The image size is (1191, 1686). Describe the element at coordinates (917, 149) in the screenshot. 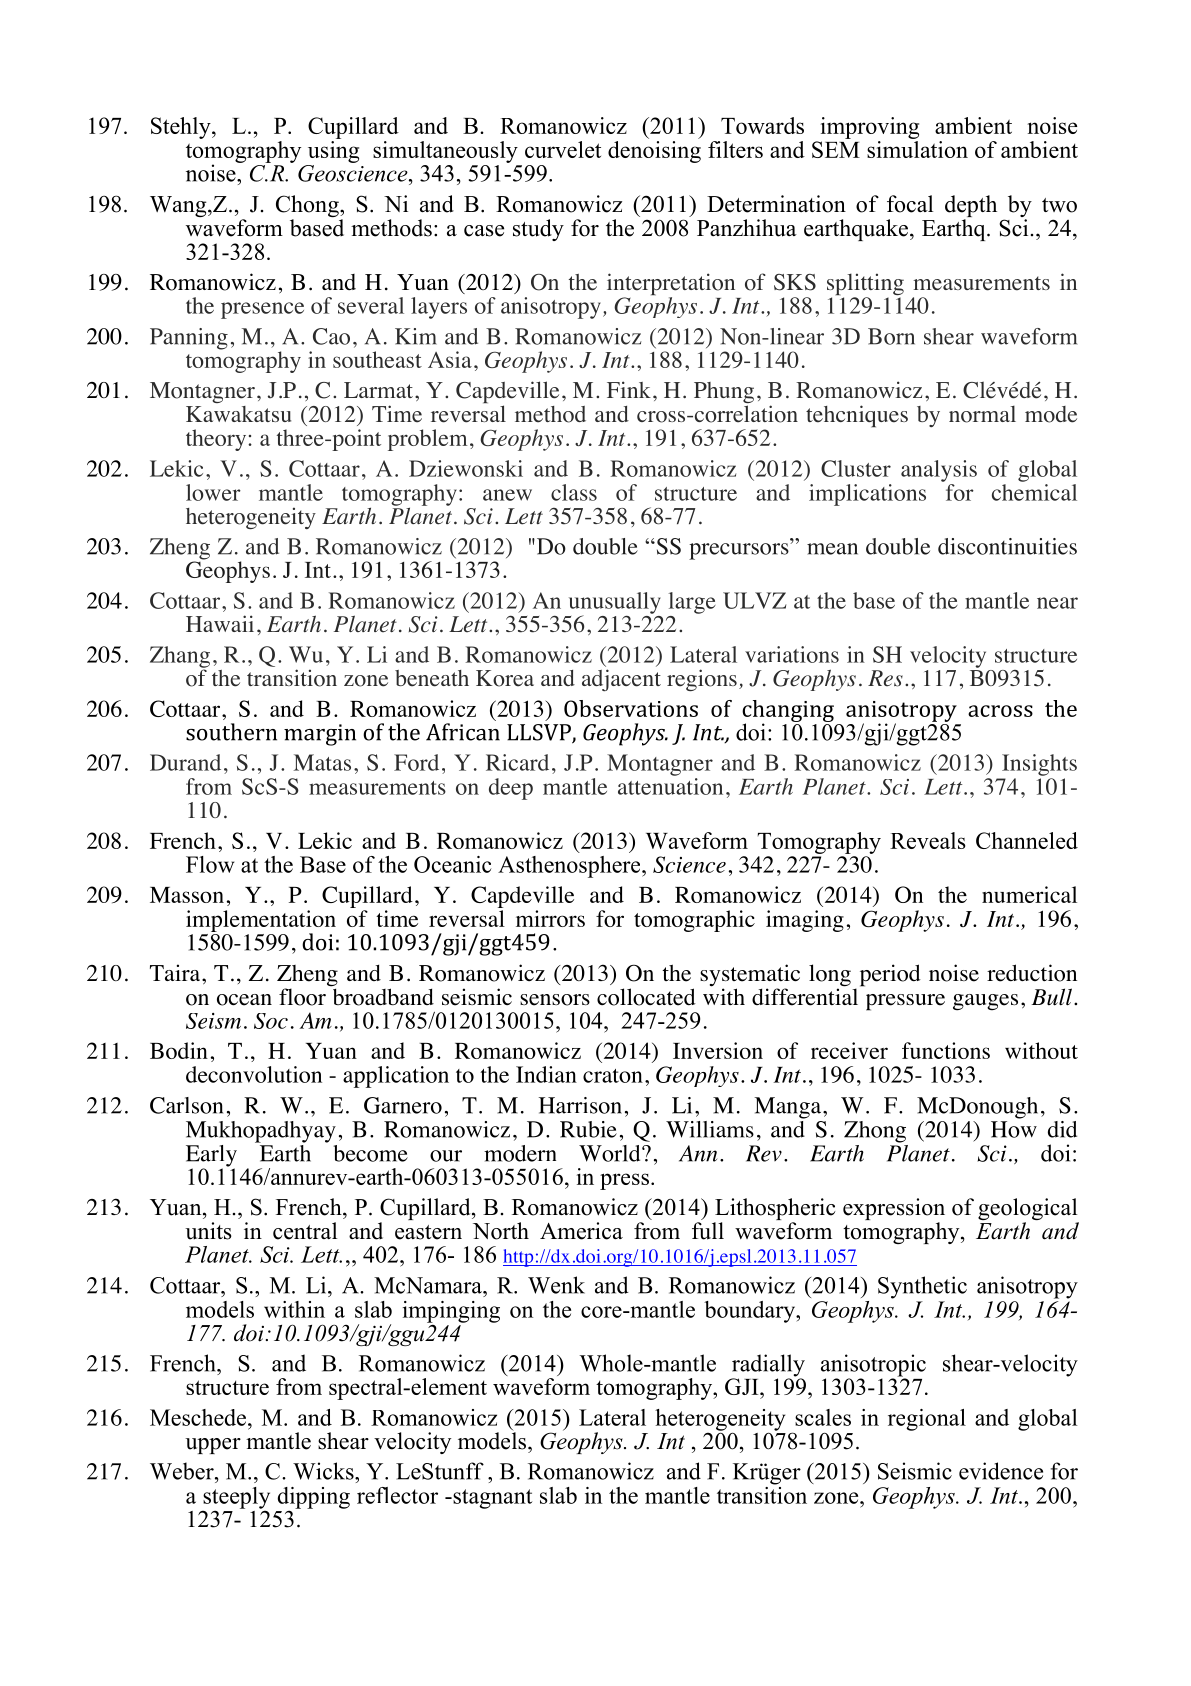

I see `simulation` at that location.
